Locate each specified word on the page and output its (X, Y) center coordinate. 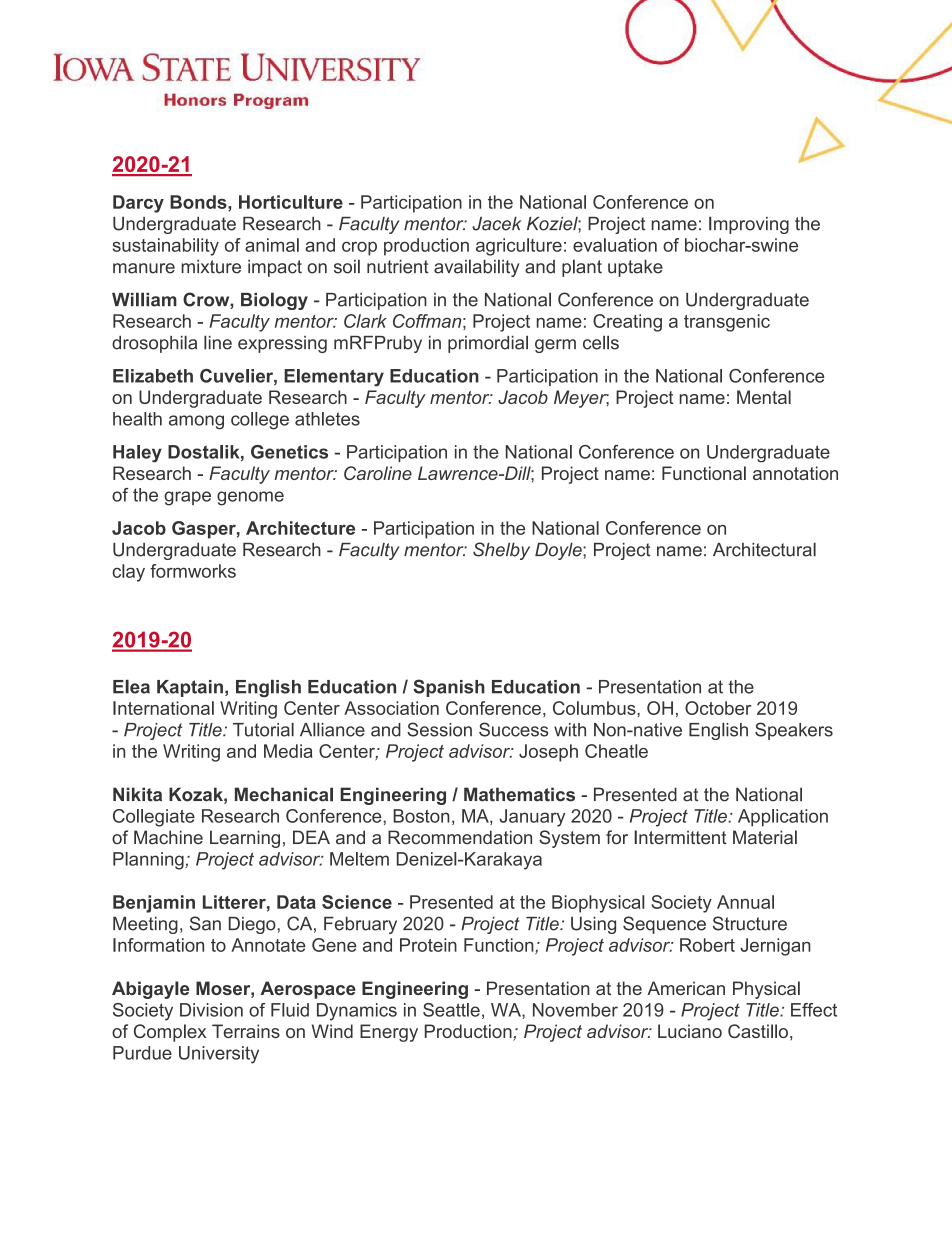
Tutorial (263, 729)
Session (439, 729)
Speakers (794, 731)
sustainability (166, 247)
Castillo (758, 1031)
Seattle (451, 1010)
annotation (795, 473)
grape (187, 498)
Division (211, 1010)
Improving (749, 225)
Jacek (497, 224)
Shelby (501, 551)
